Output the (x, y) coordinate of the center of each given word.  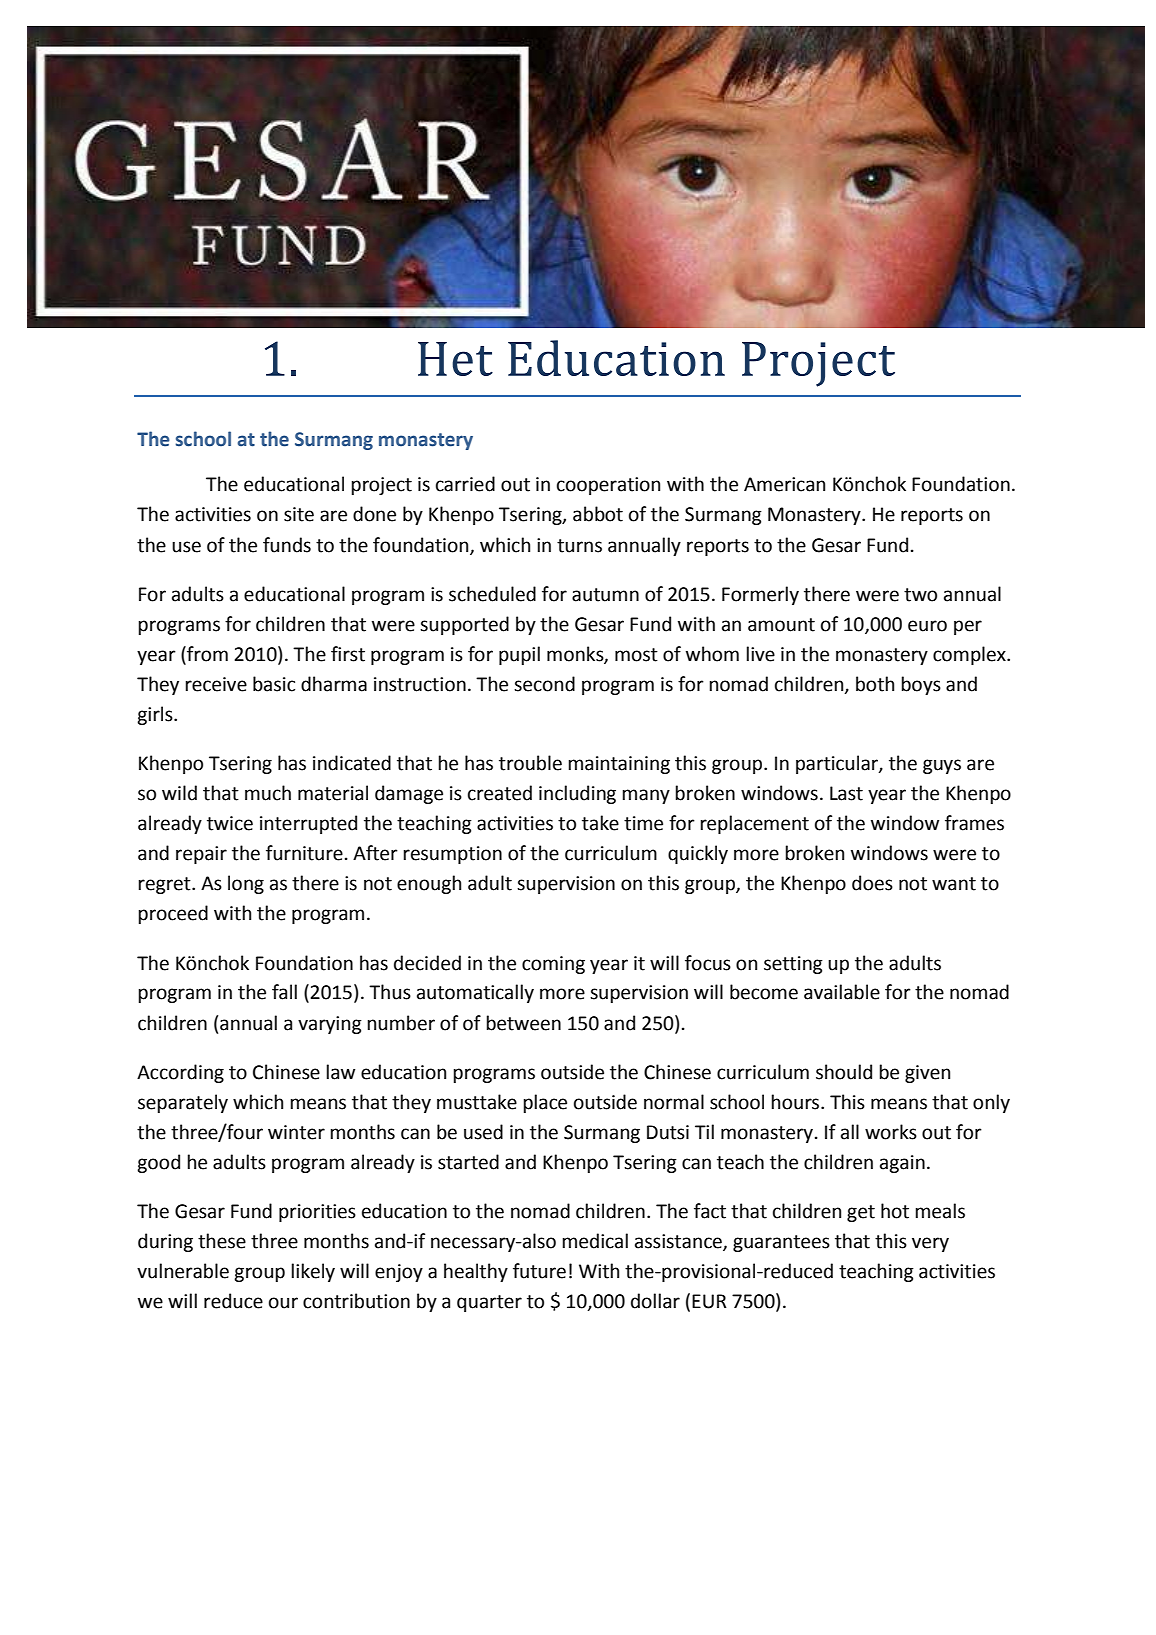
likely (313, 1272)
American (784, 484)
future (539, 1271)
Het (455, 359)
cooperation (608, 486)
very (930, 1244)
